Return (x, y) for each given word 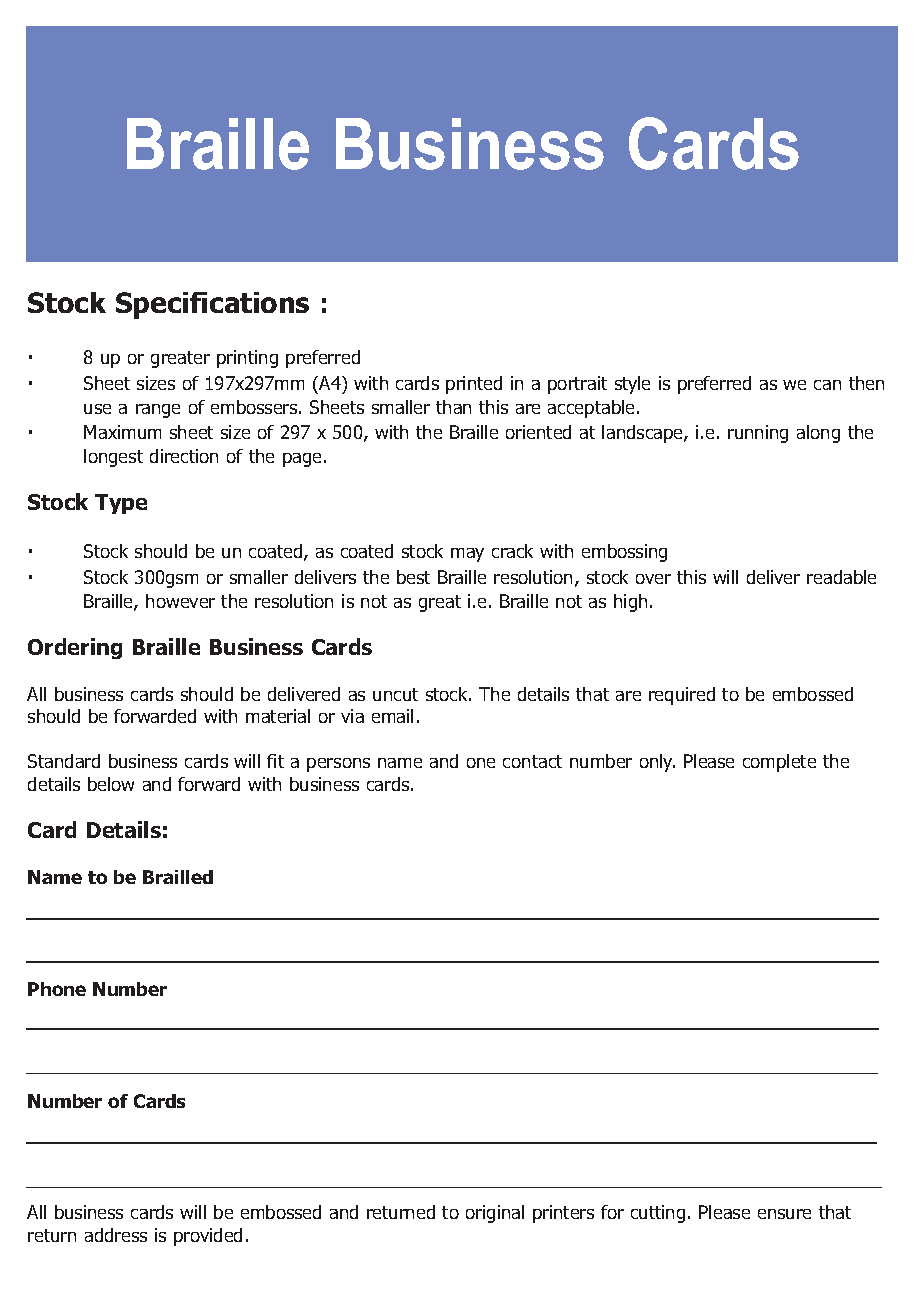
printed (474, 385)
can (827, 385)
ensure (784, 1214)
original (495, 1214)
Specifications (212, 305)
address (116, 1235)
